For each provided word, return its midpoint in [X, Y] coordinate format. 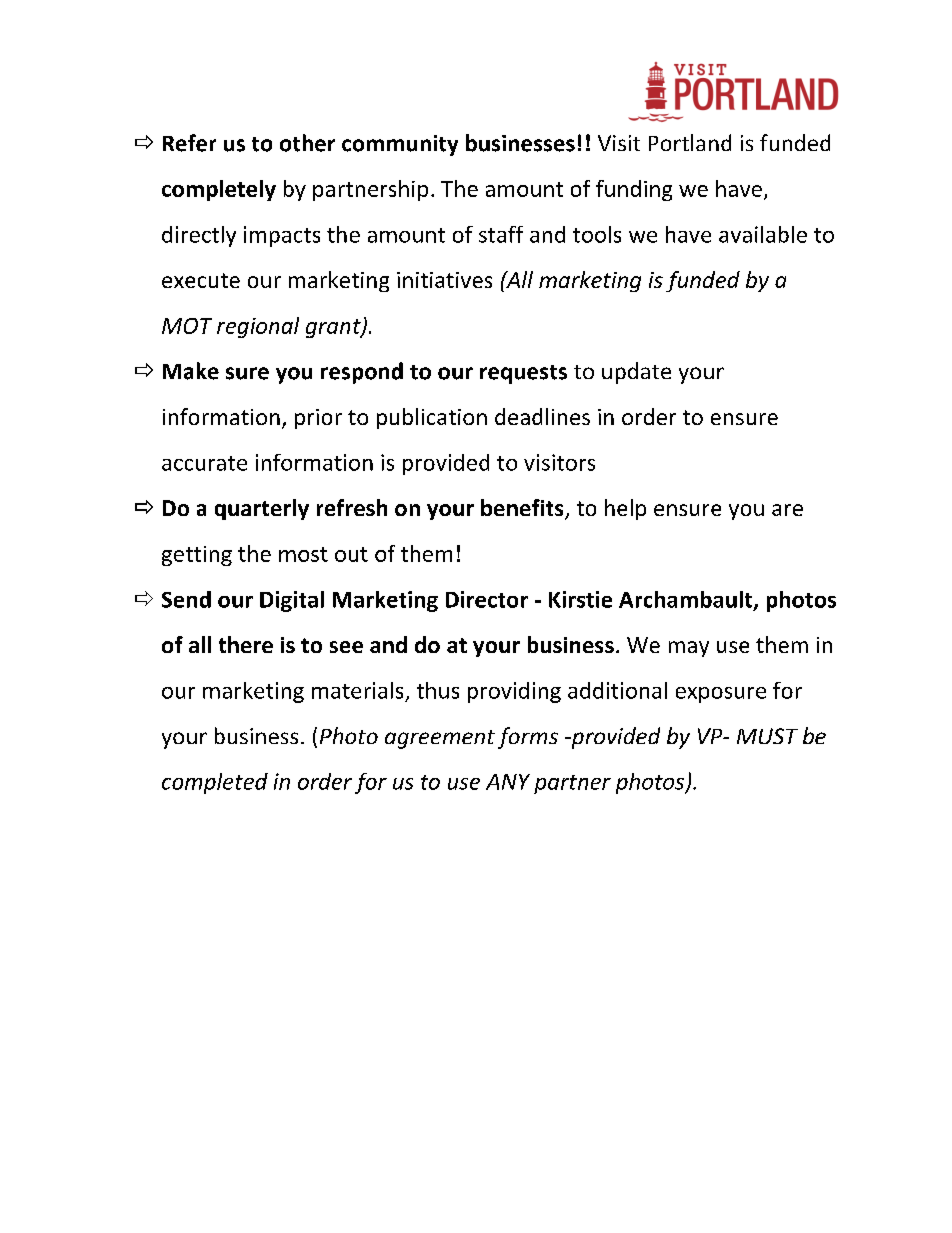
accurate [204, 463]
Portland [690, 142]
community [400, 145]
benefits [523, 509]
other [307, 143]
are [787, 510]
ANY [508, 782]
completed [215, 783]
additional [617, 690]
